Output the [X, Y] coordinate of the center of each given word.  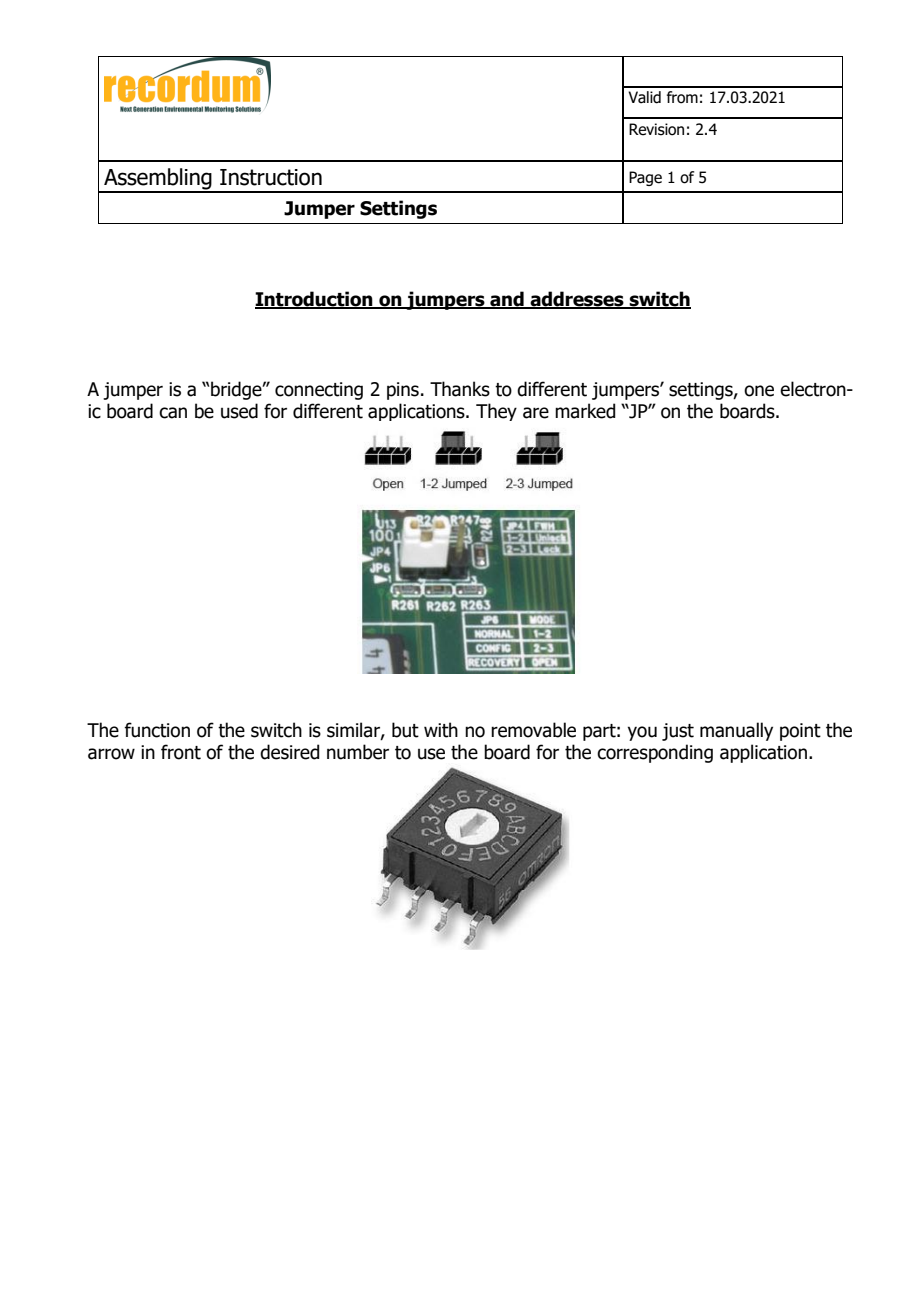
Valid [644, 97]
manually [736, 731]
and [507, 299]
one [759, 391]
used [239, 411]
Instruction [271, 177]
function [157, 730]
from [682, 97]
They [496, 412]
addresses [577, 299]
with [441, 730]
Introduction [315, 299]
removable [533, 730]
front [181, 752]
